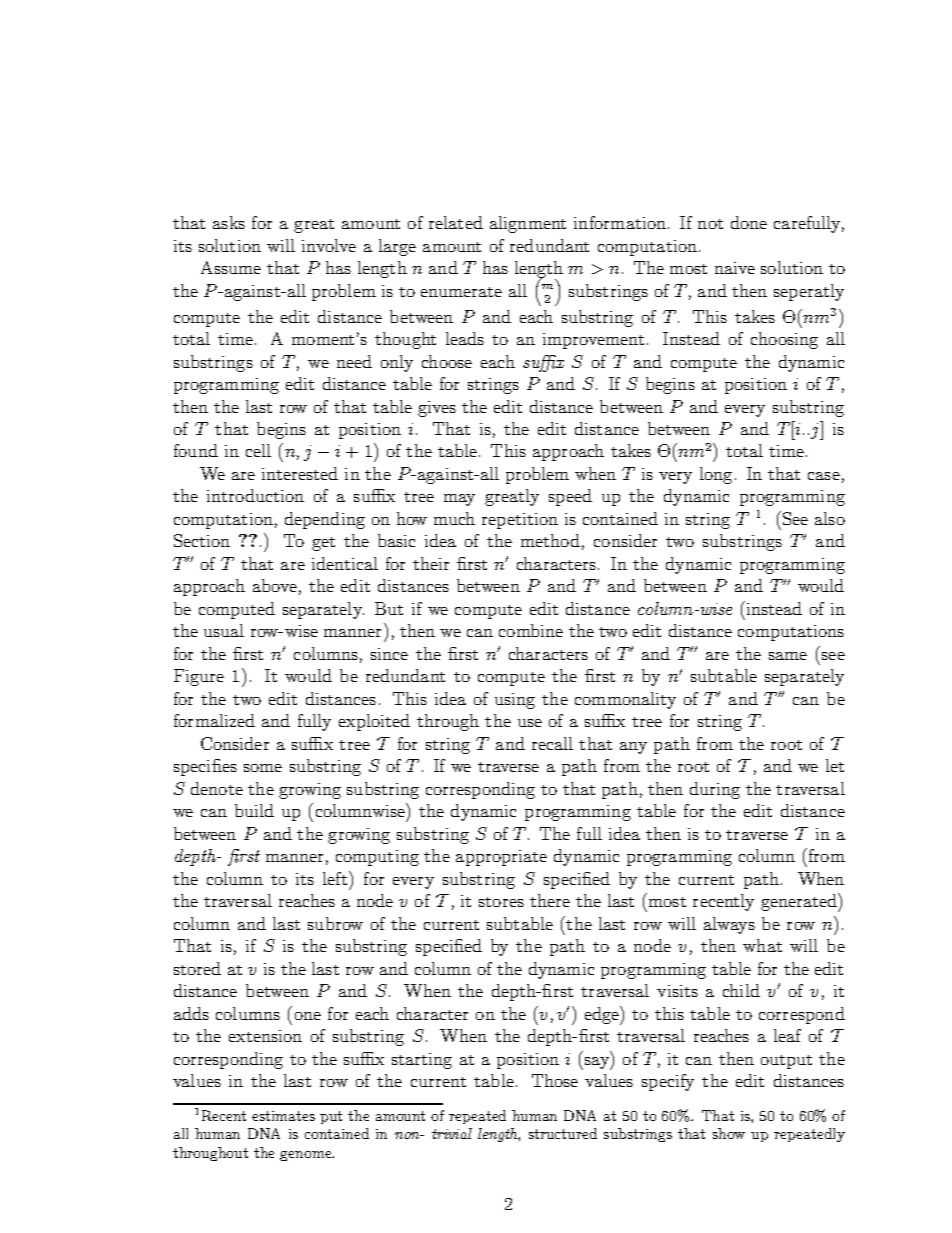 This screenshot has width=952, height=1233. What do you see at coordinates (735, 268) in the screenshot?
I see `naive` at bounding box center [735, 268].
